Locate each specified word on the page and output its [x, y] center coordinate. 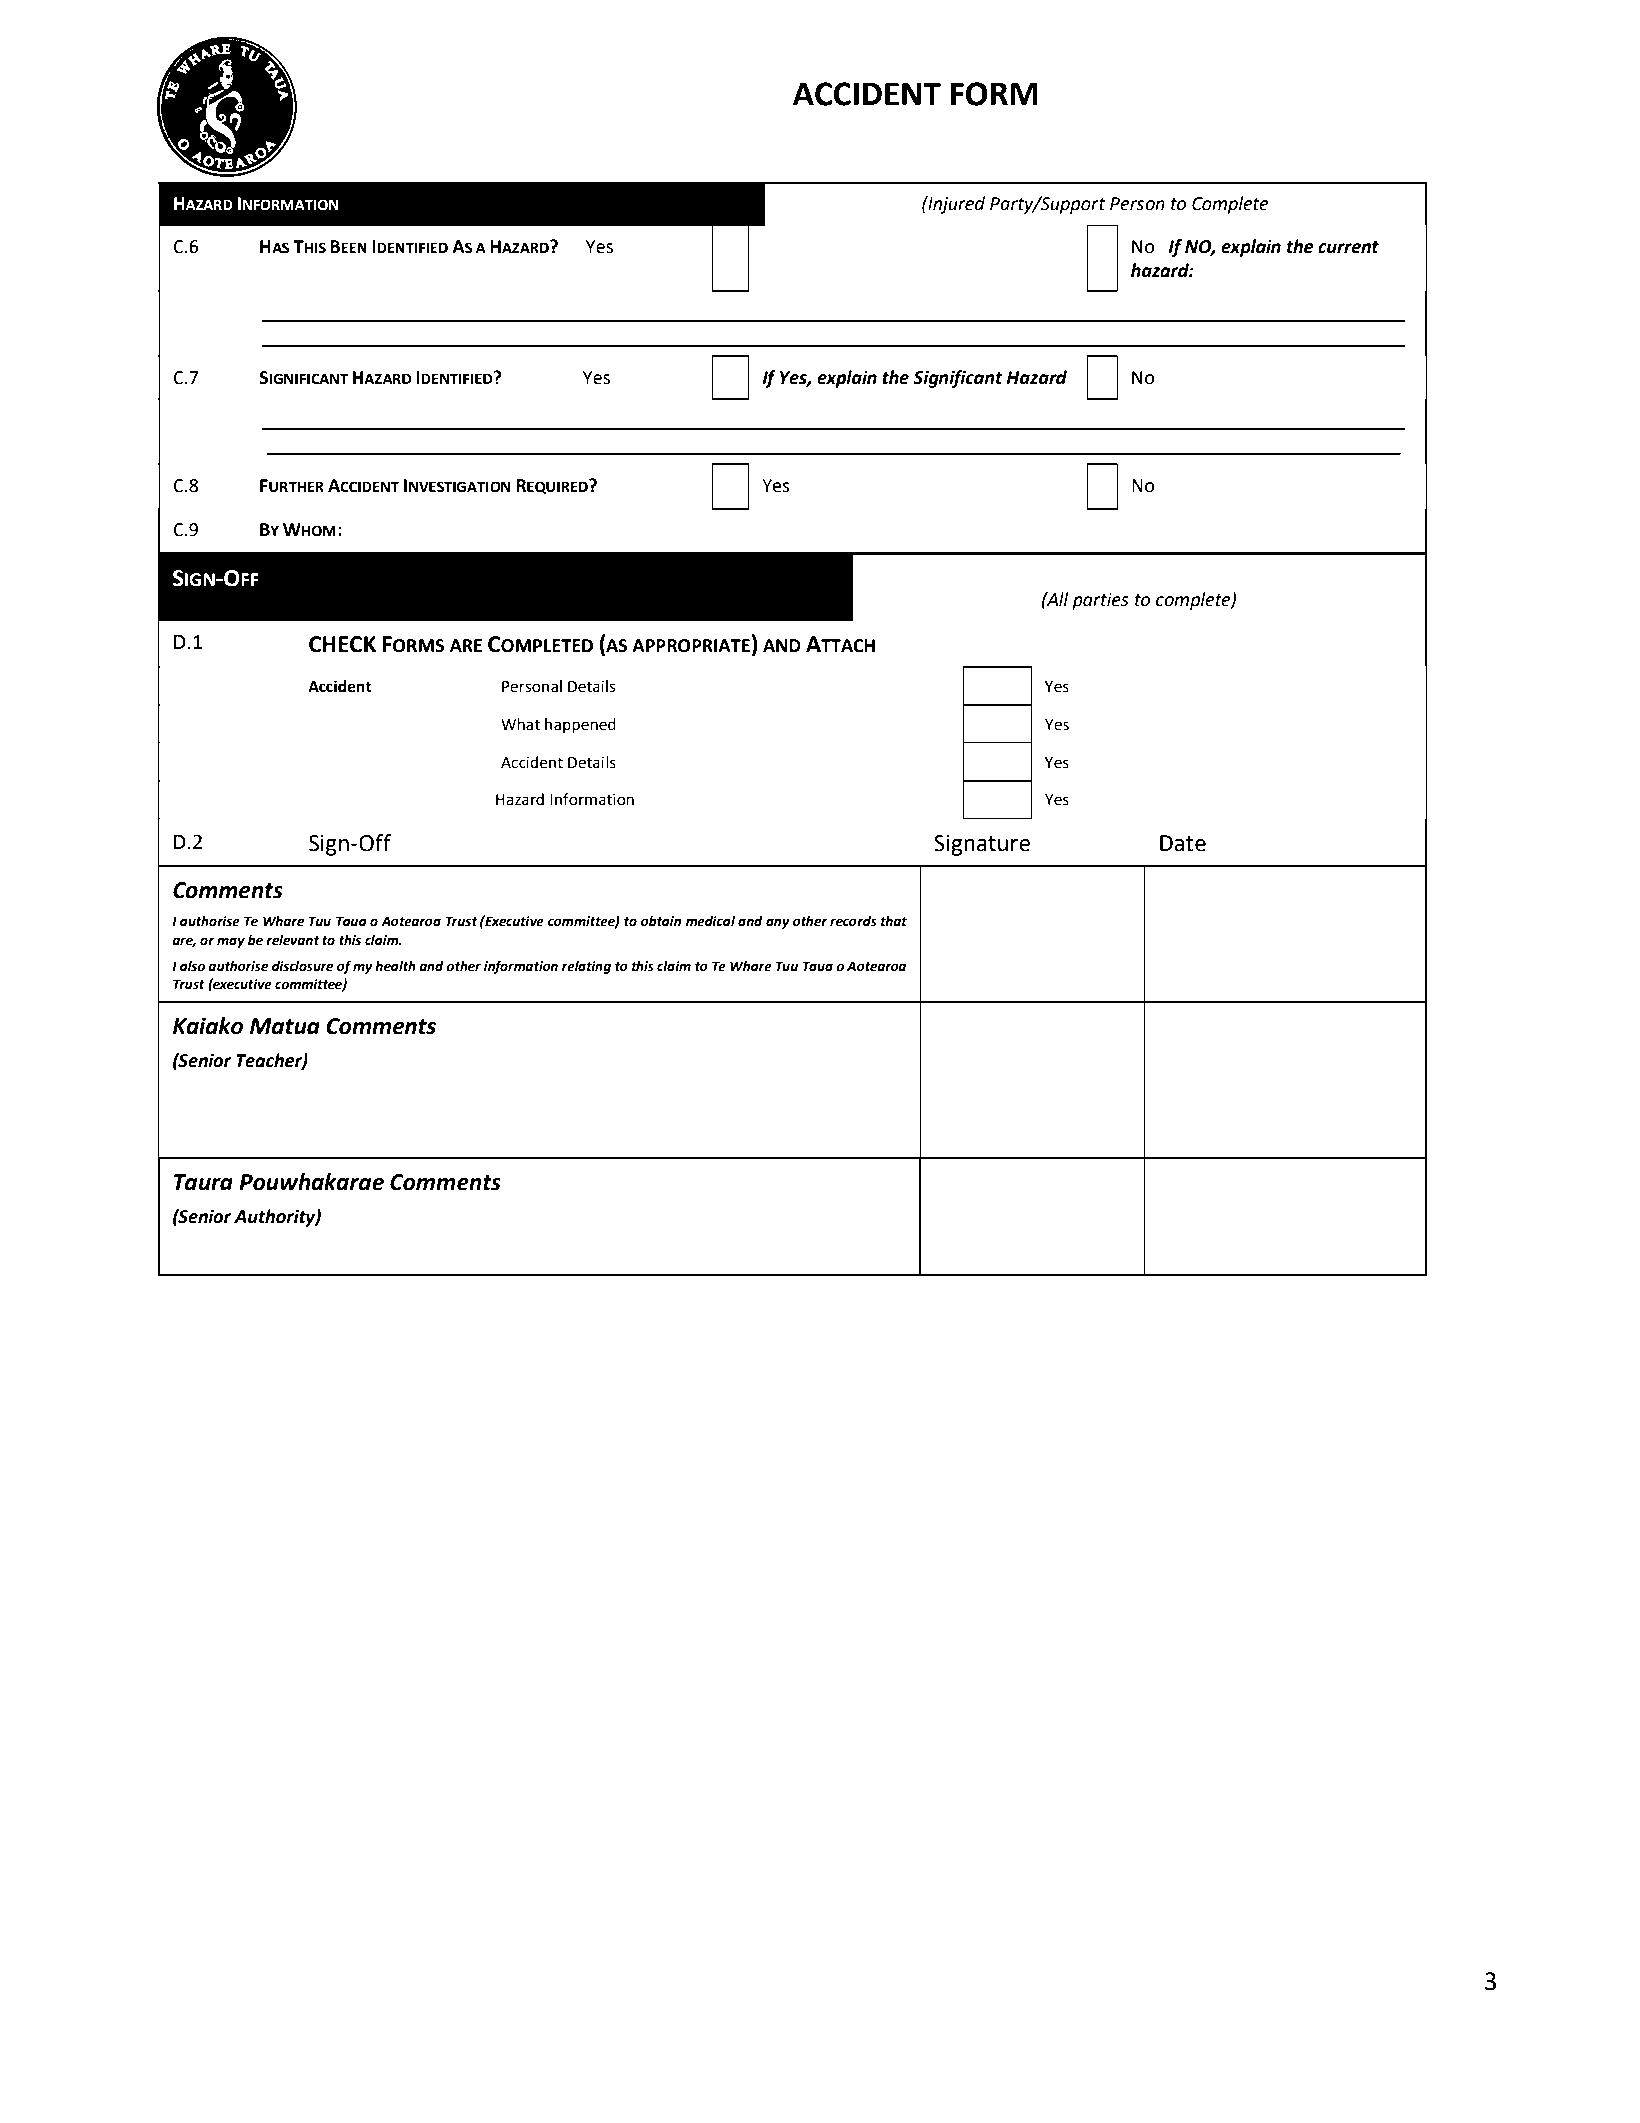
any [778, 923]
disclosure [303, 966]
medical [710, 921]
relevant [292, 940]
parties [1100, 601]
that [894, 921]
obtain [661, 921]
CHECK [342, 644]
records [853, 921]
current [1348, 247]
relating [586, 967]
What [520, 724]
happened [580, 726]
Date [1183, 843]
